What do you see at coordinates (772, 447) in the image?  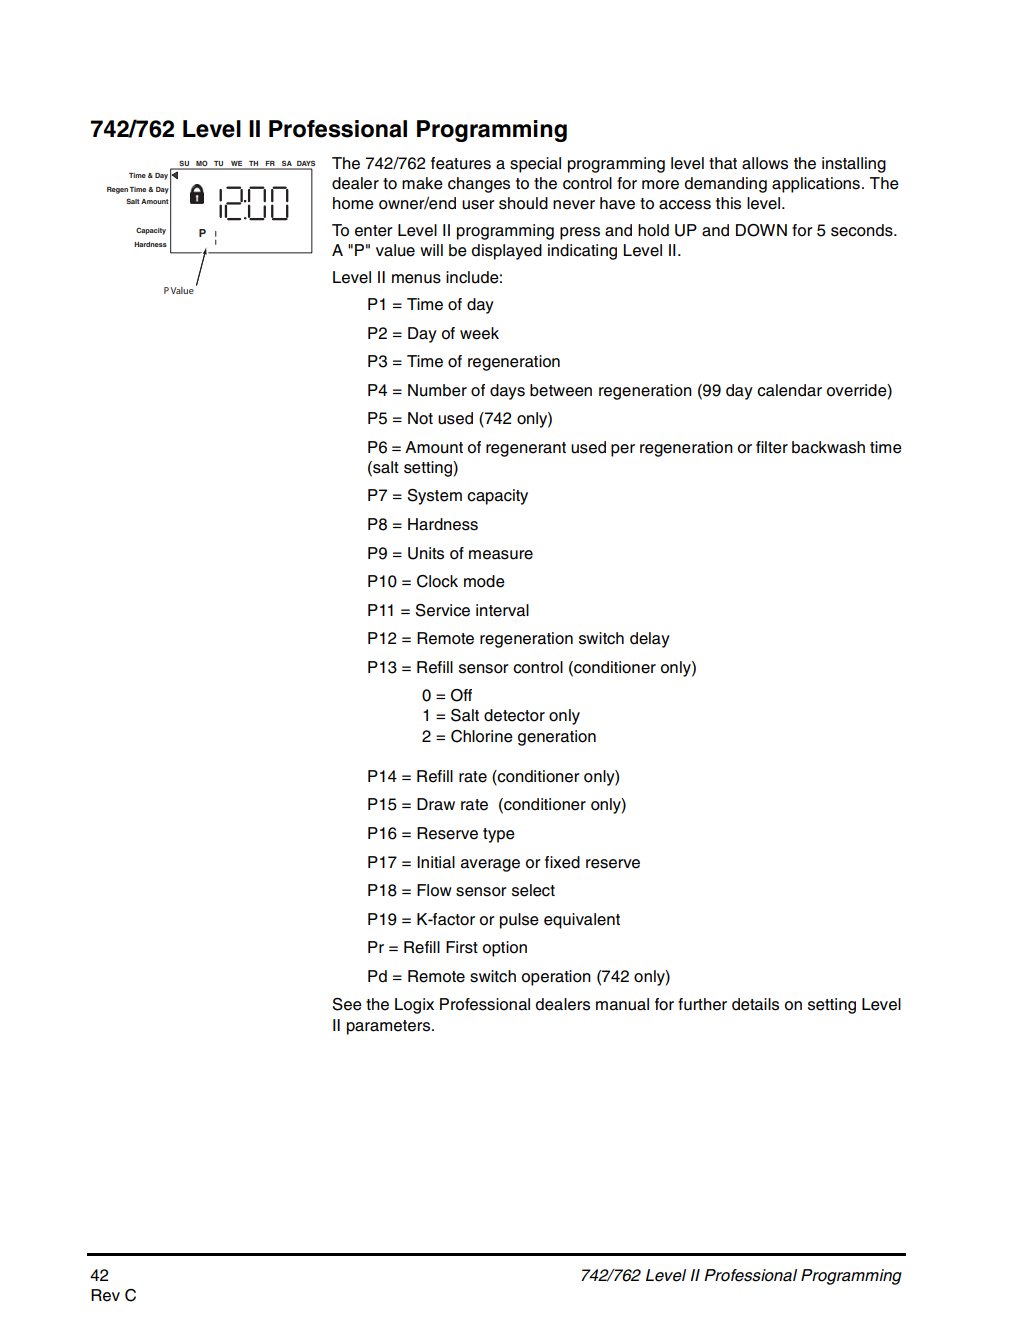 I see `filter` at bounding box center [772, 447].
